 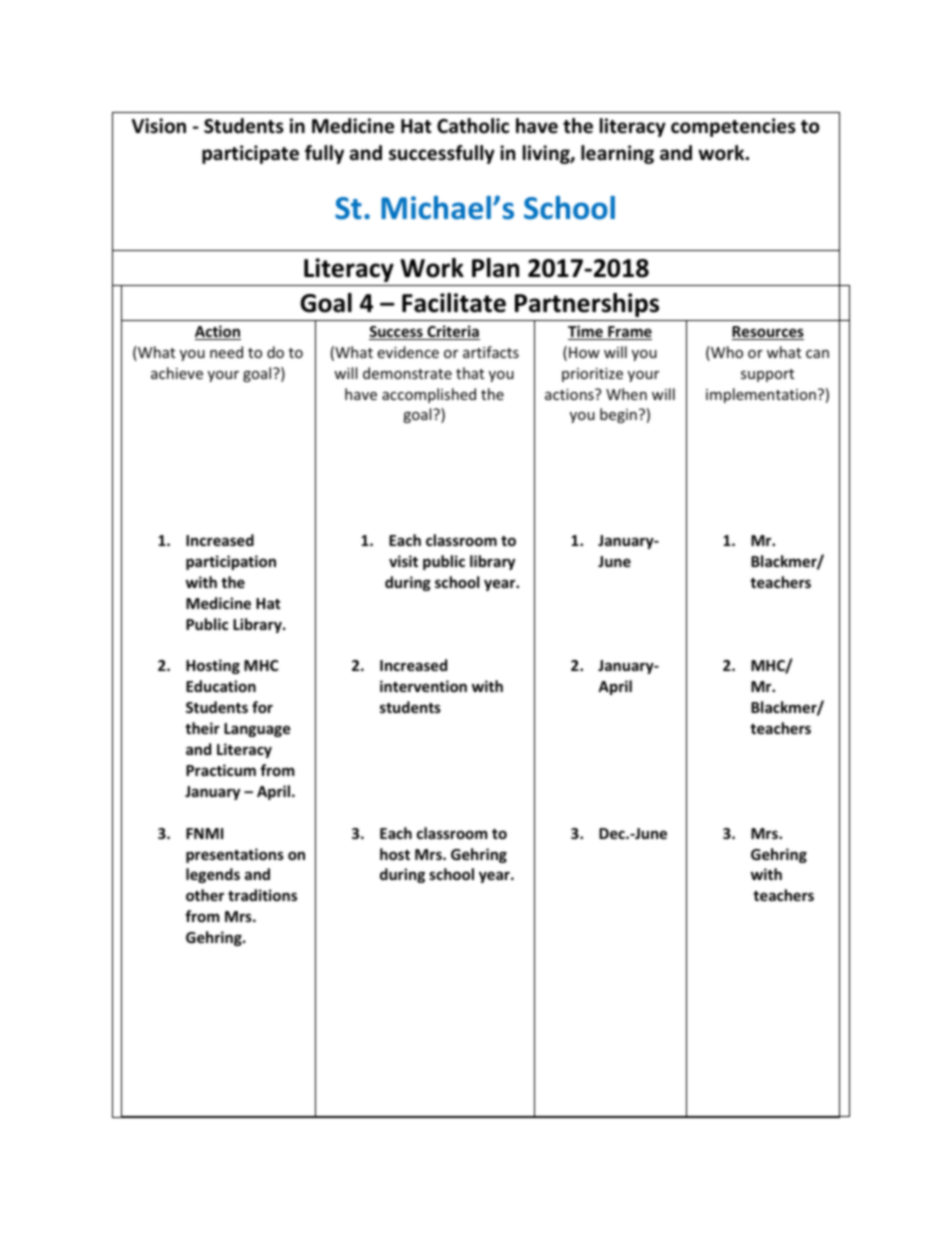 What do you see at coordinates (177, 373) in the screenshot?
I see `achieve` at bounding box center [177, 373].
